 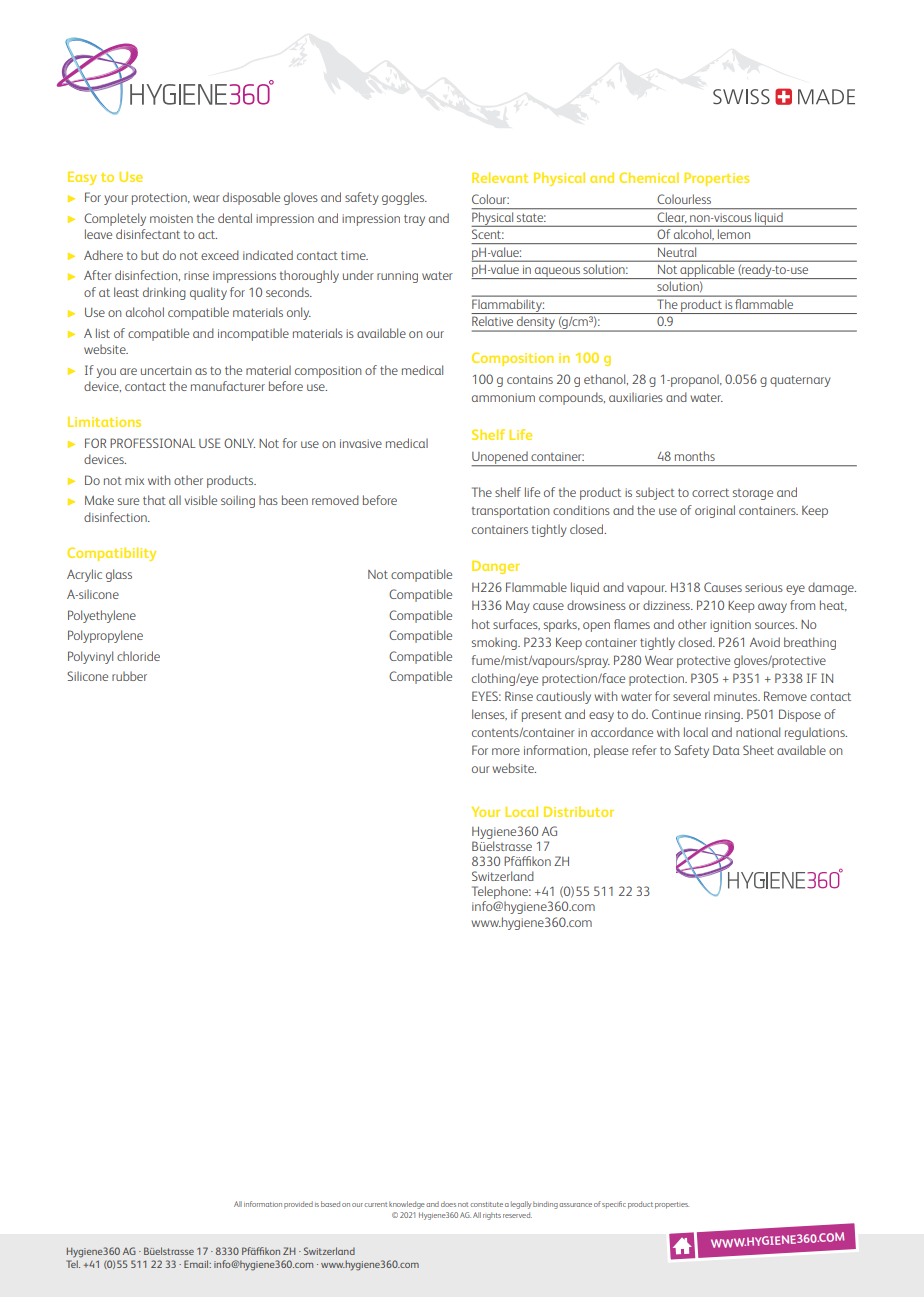 What do you see at coordinates (695, 456) in the page?
I see `months` at bounding box center [695, 456].
